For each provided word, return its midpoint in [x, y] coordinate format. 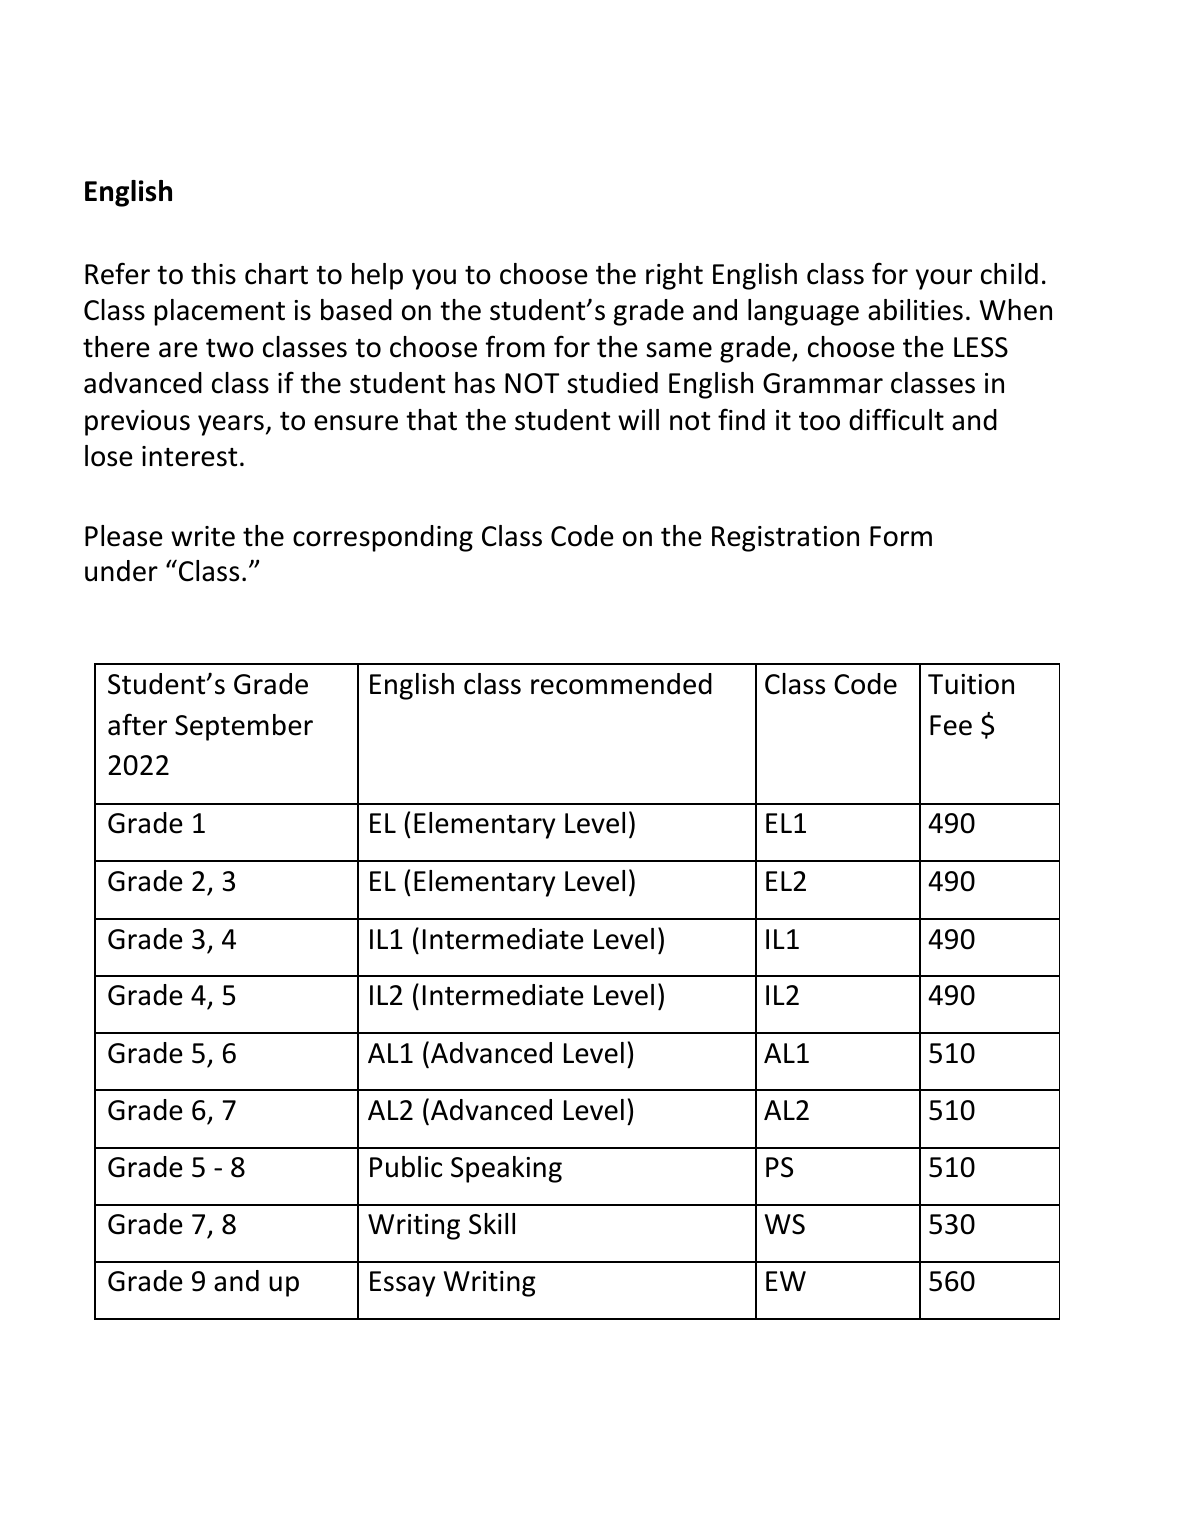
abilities [915, 310]
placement [220, 312]
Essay [402, 1284]
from [515, 346]
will [638, 419]
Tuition [971, 684]
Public [406, 1167]
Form [901, 536]
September [244, 727]
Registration [785, 539]
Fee [951, 725]
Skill [492, 1224]
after [137, 724]
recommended [621, 684]
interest [189, 456]
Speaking [506, 1169]
